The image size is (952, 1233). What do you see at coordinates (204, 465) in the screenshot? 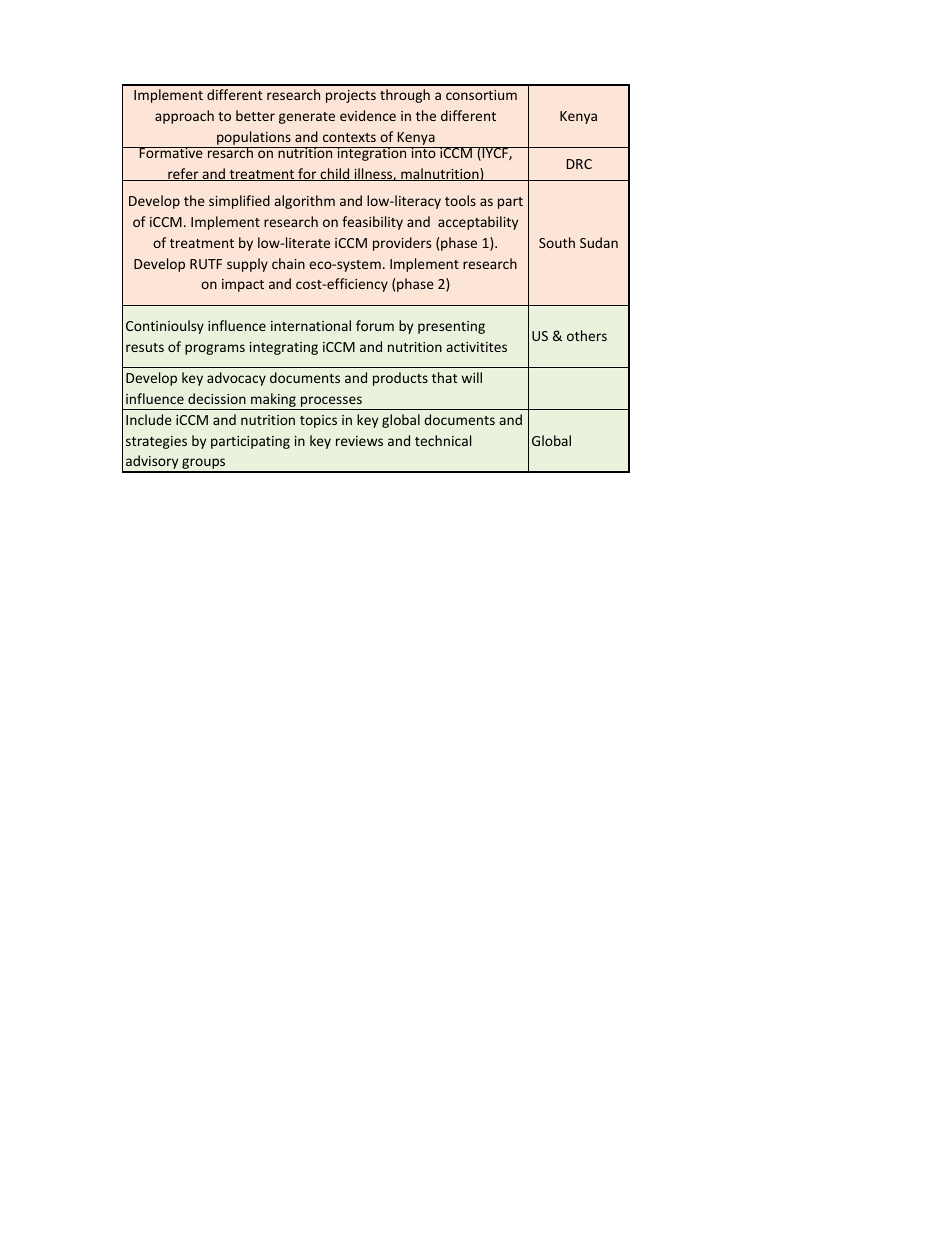
I see `groups` at bounding box center [204, 465].
